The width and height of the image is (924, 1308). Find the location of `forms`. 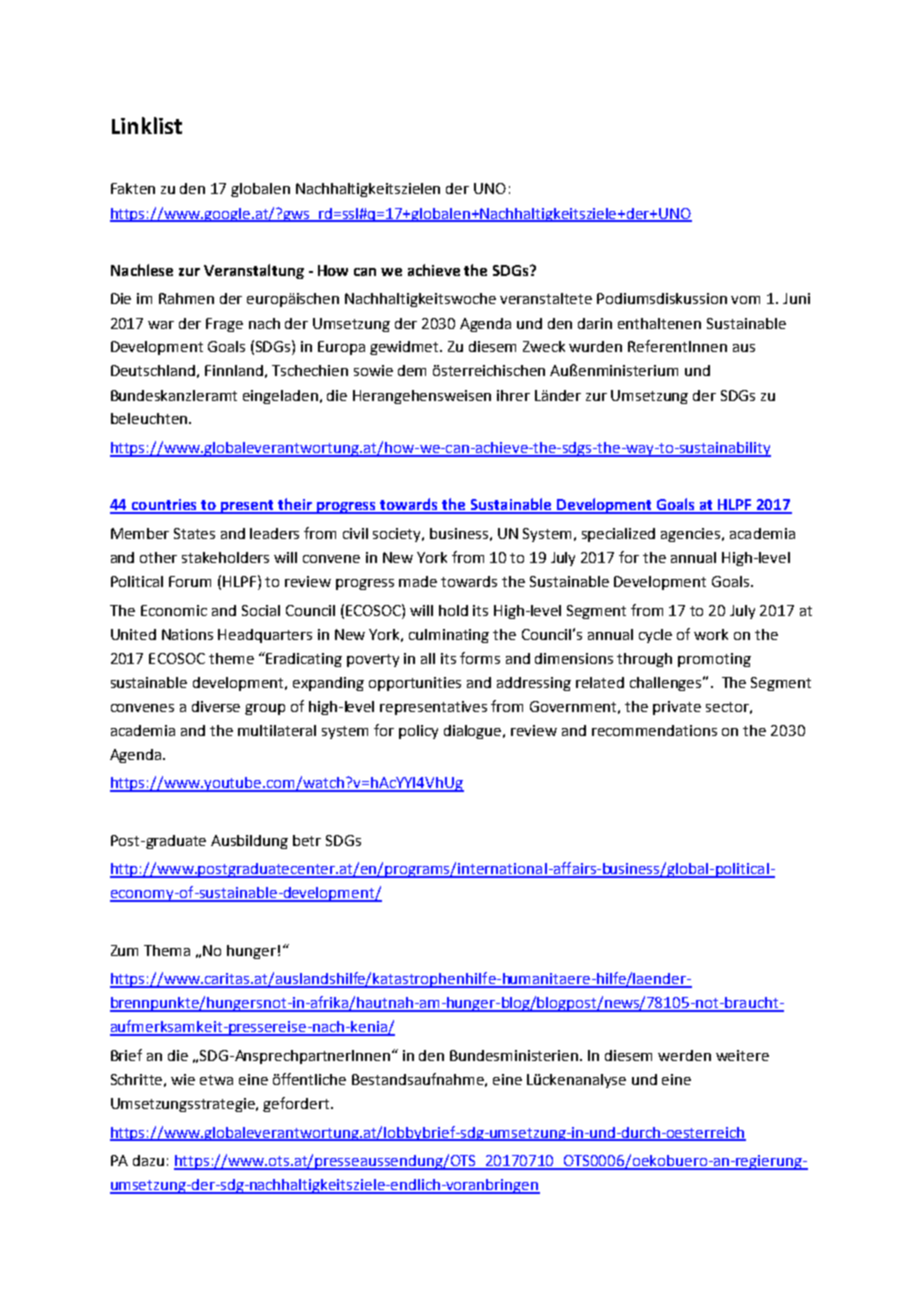

forms is located at coordinates (480, 658).
